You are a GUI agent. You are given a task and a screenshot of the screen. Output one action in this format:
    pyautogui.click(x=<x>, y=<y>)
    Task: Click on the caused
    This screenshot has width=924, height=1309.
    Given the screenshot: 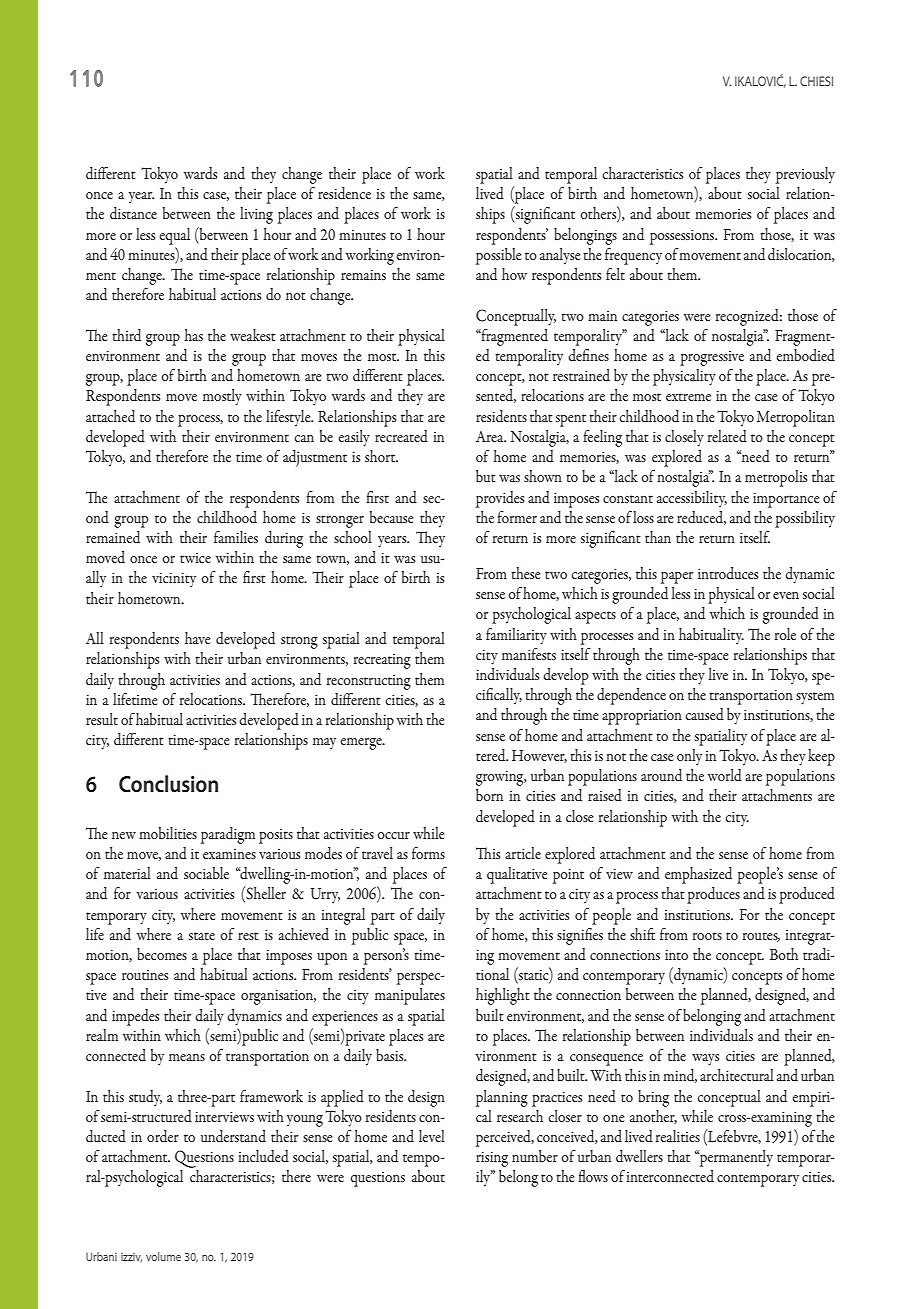 What is the action you would take?
    pyautogui.click(x=704, y=714)
